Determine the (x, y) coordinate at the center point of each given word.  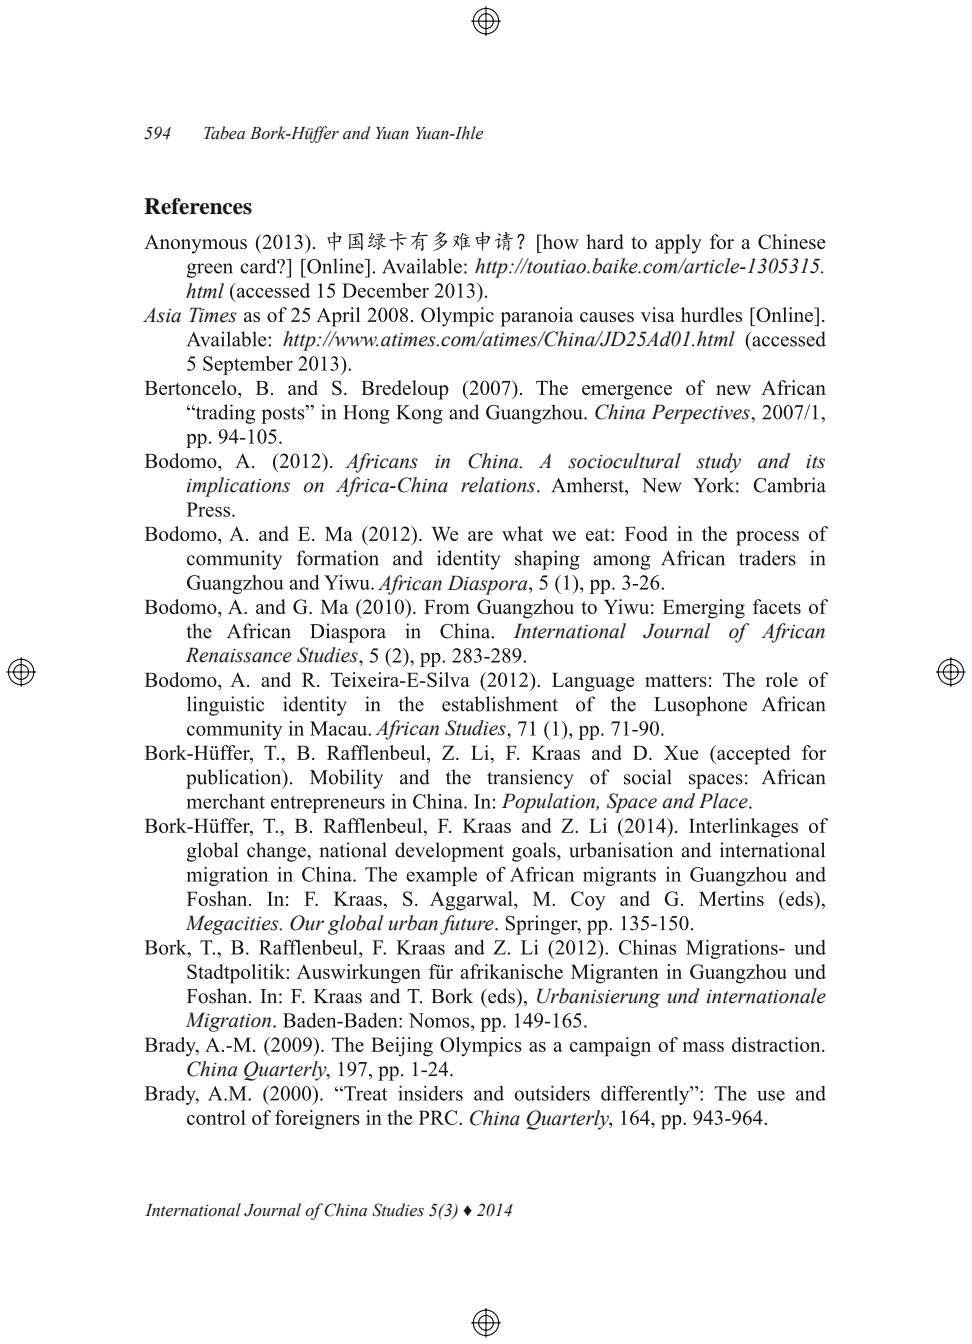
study (718, 463)
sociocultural (624, 461)
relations (499, 485)
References (198, 206)
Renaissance (239, 655)
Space (632, 803)
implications (238, 487)
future (468, 925)
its (815, 462)
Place (724, 801)
